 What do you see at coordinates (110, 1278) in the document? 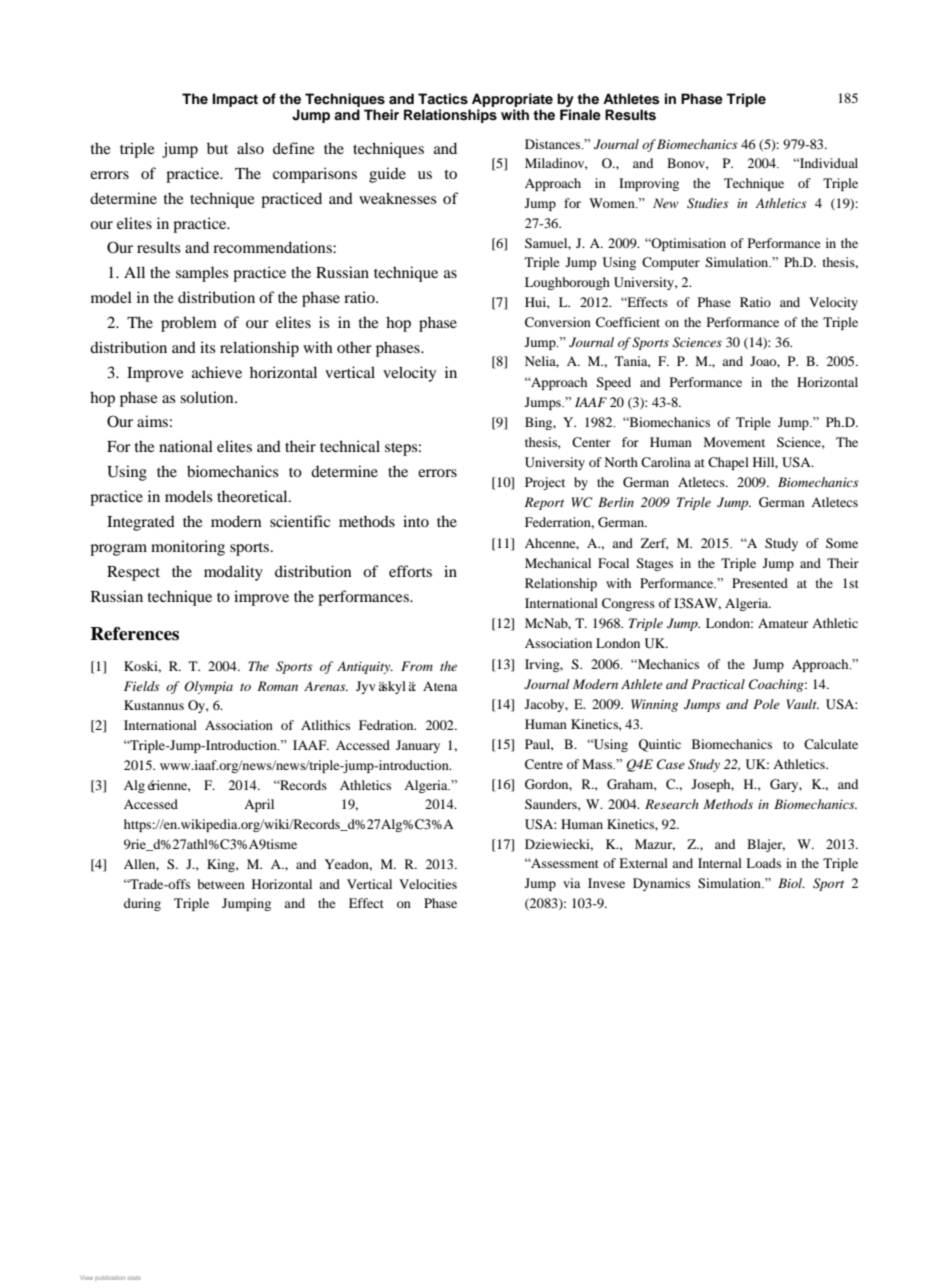
I see `publication` at bounding box center [110, 1278].
